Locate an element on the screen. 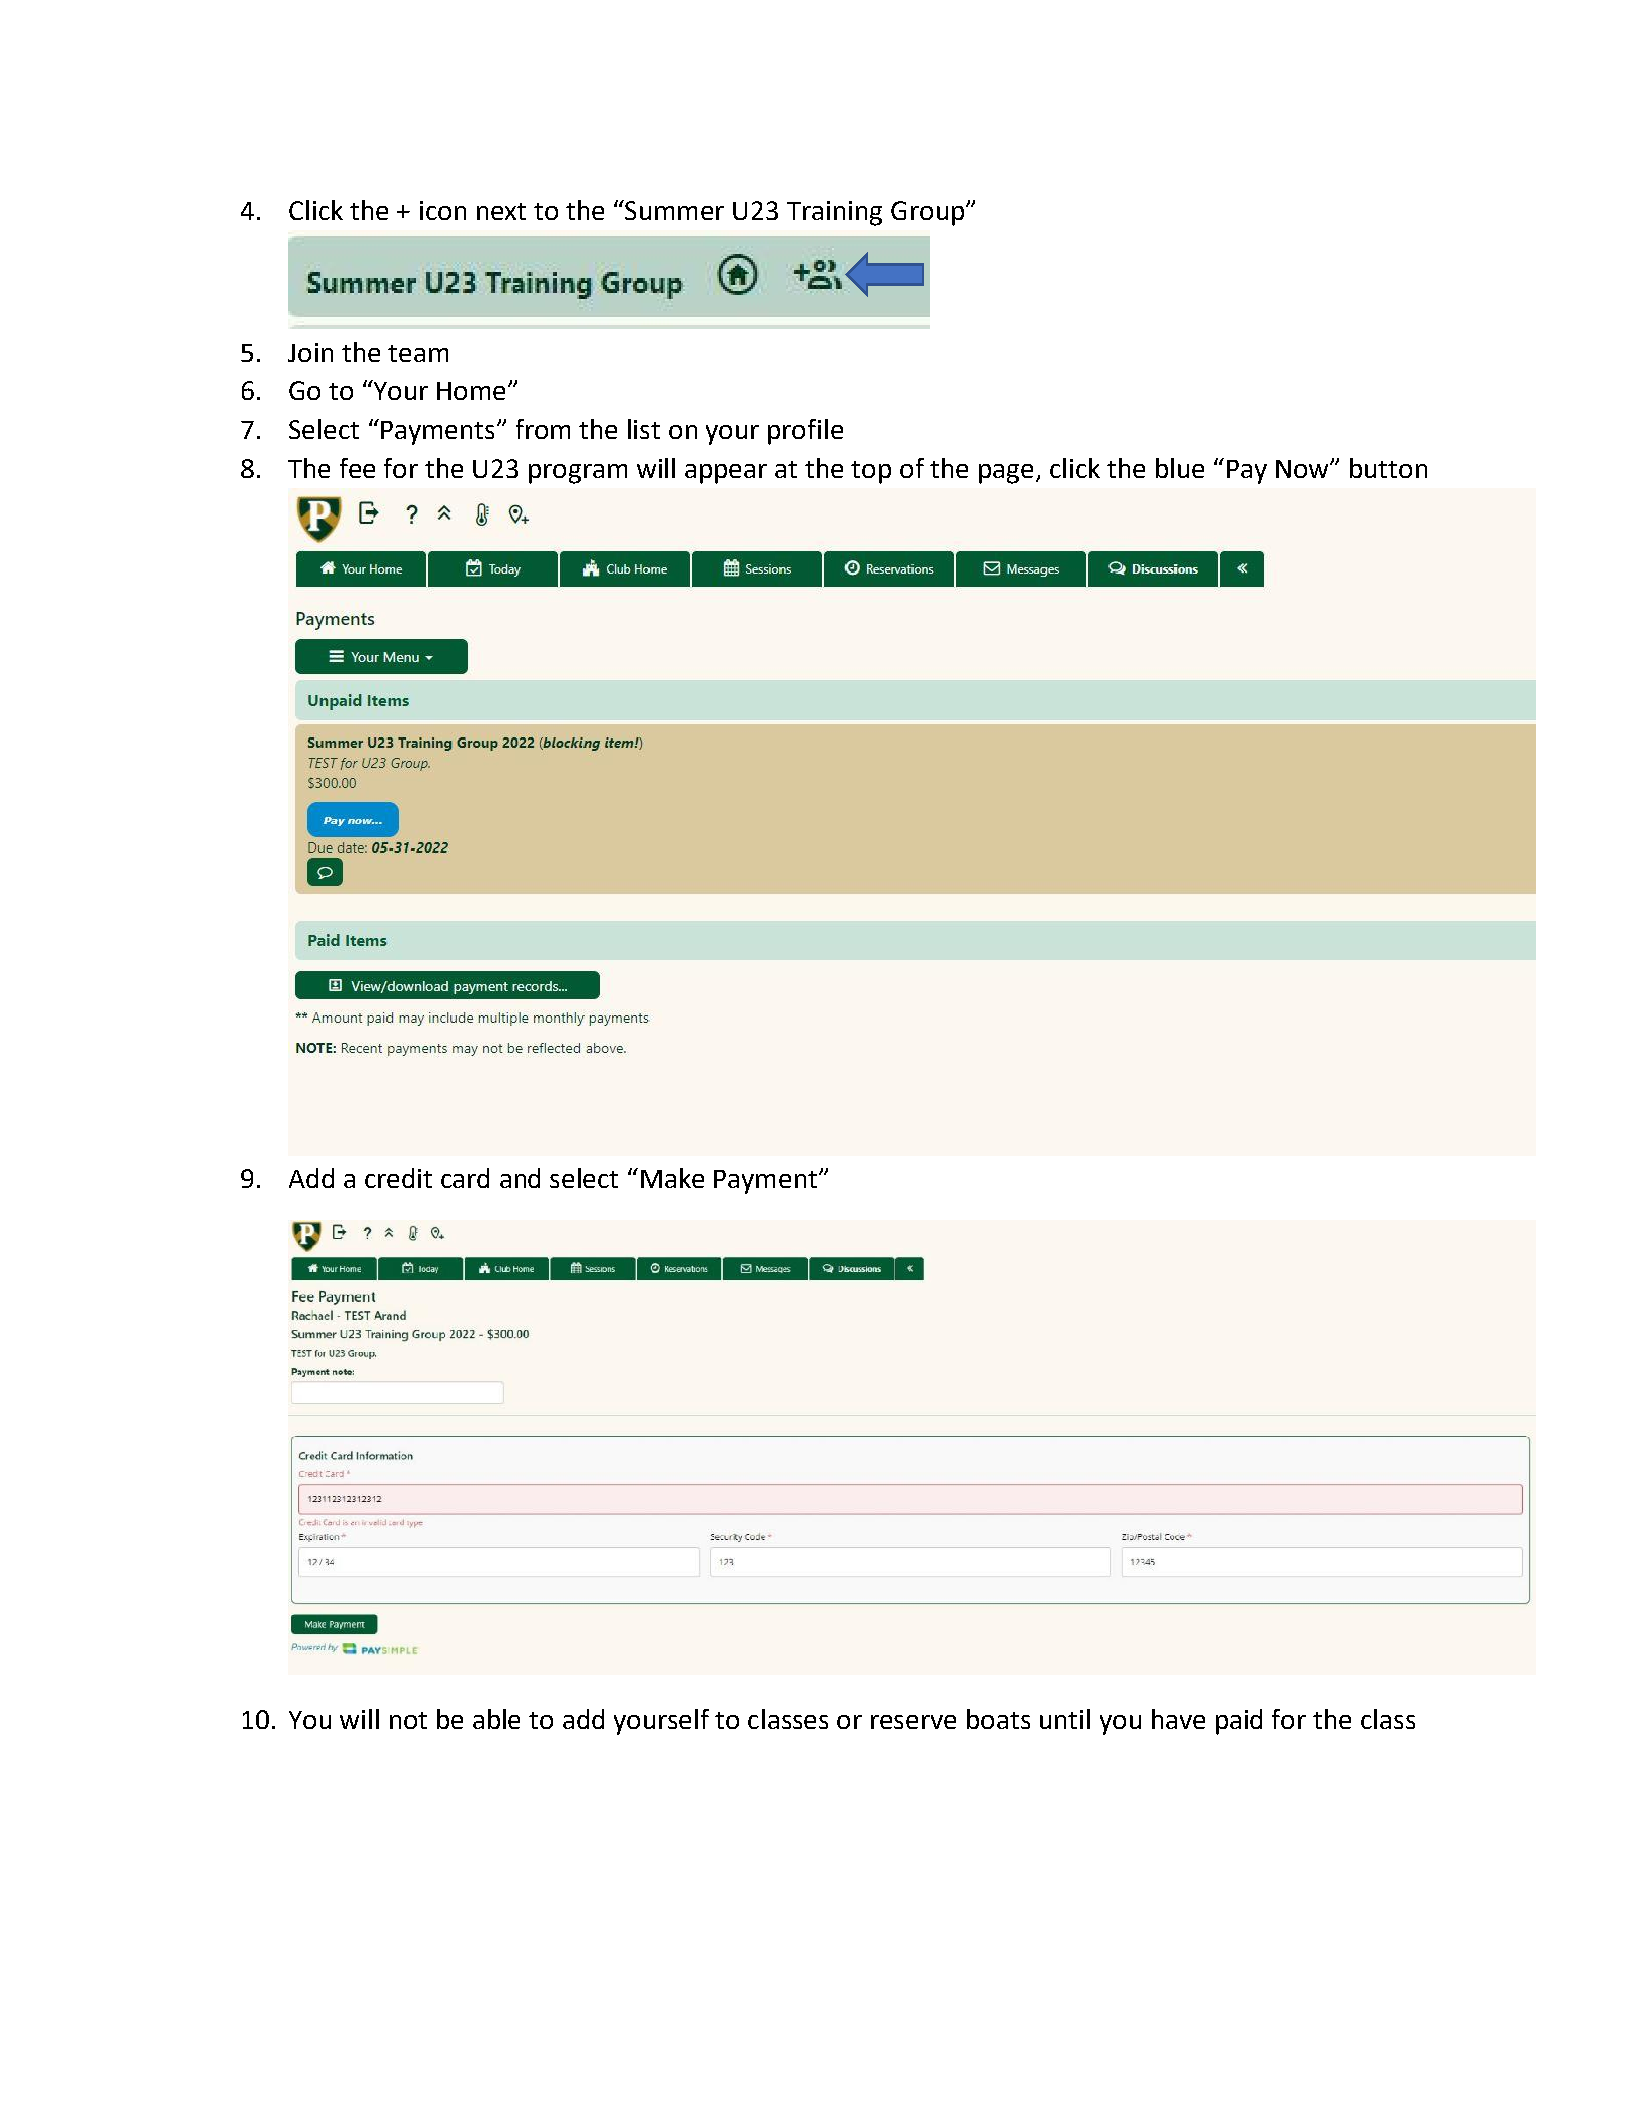  Now is located at coordinates (1303, 469).
